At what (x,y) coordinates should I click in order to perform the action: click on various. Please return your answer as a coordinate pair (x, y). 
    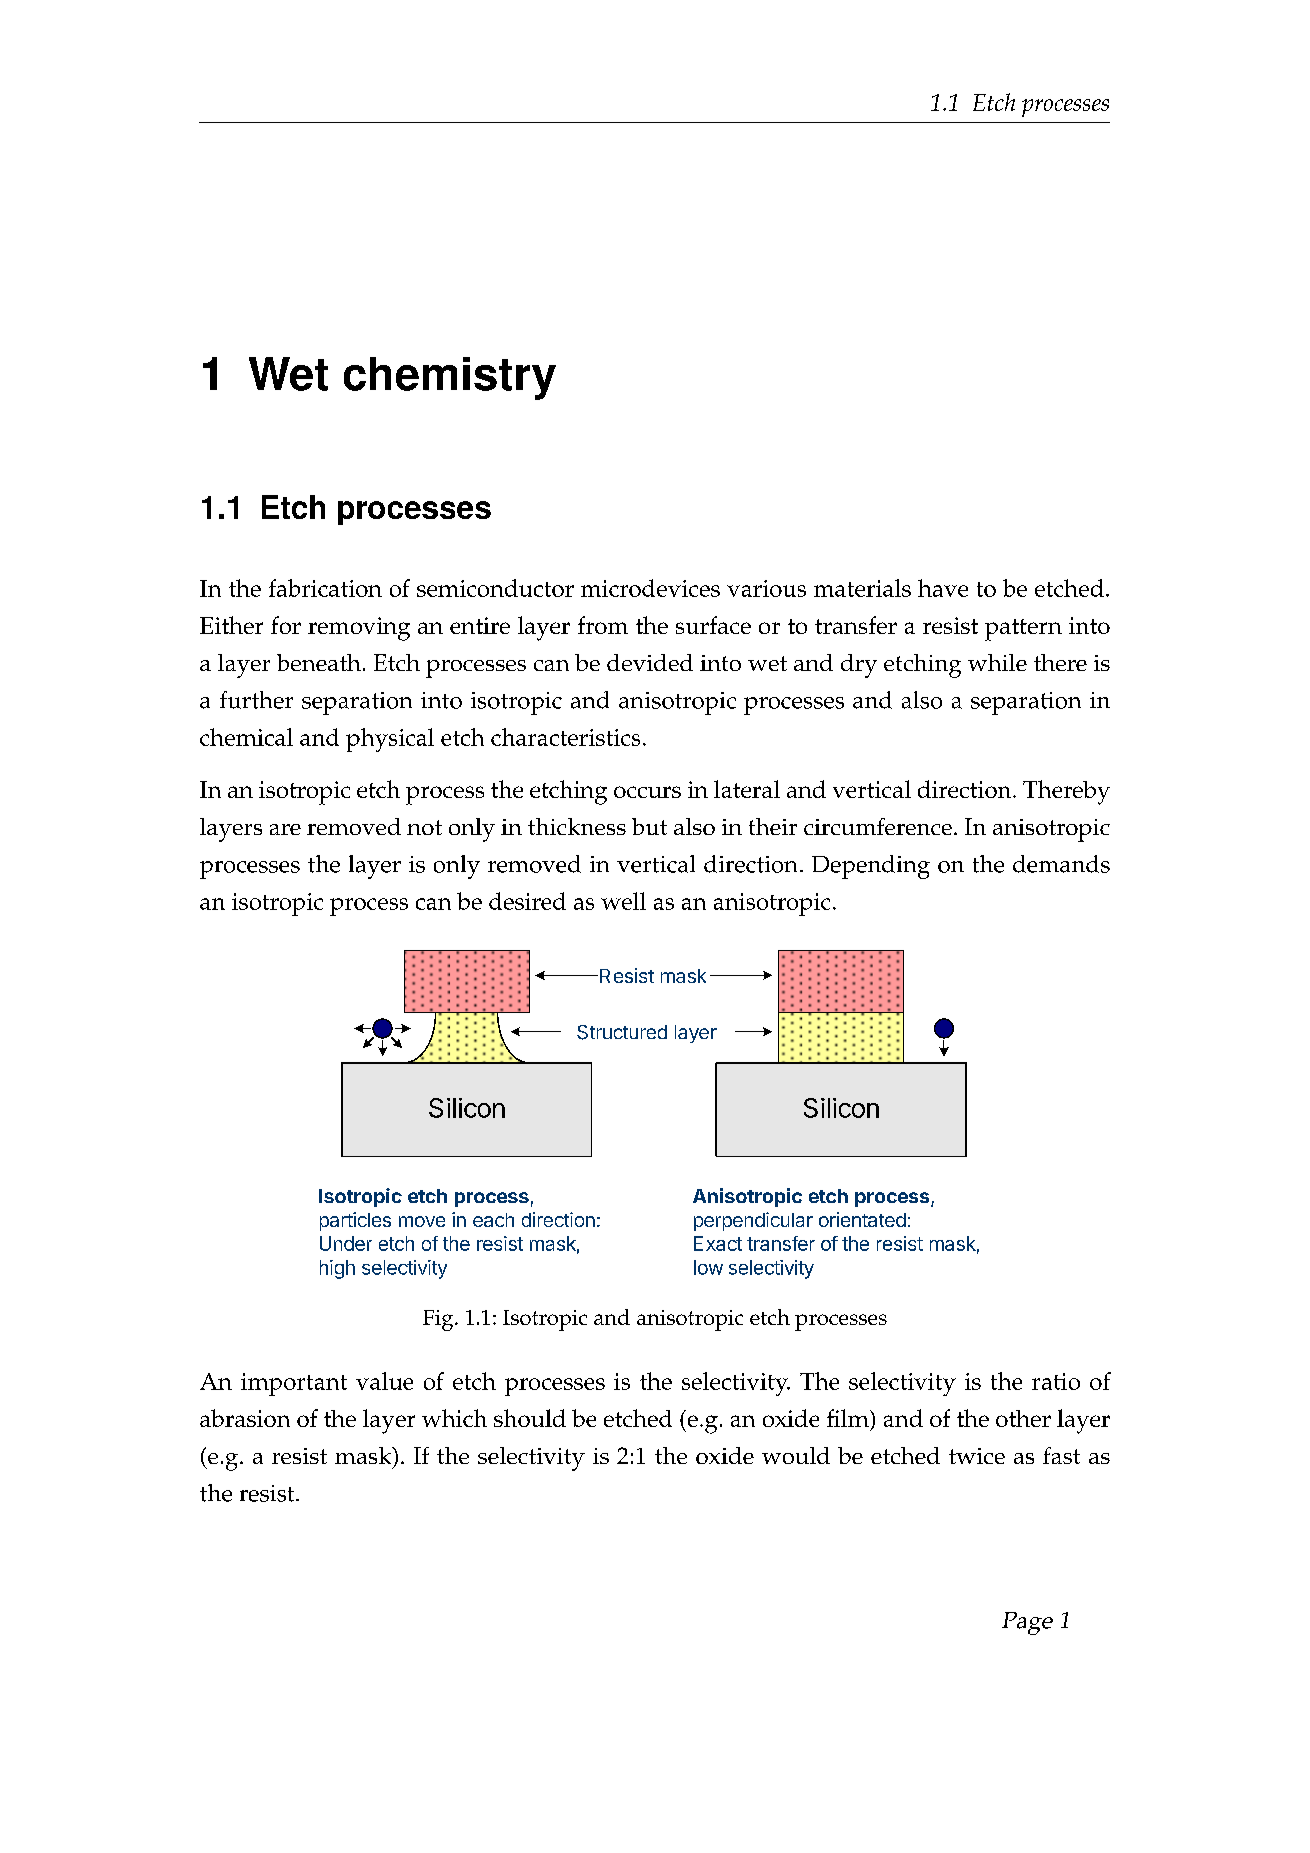
    Looking at the image, I should click on (766, 588).
